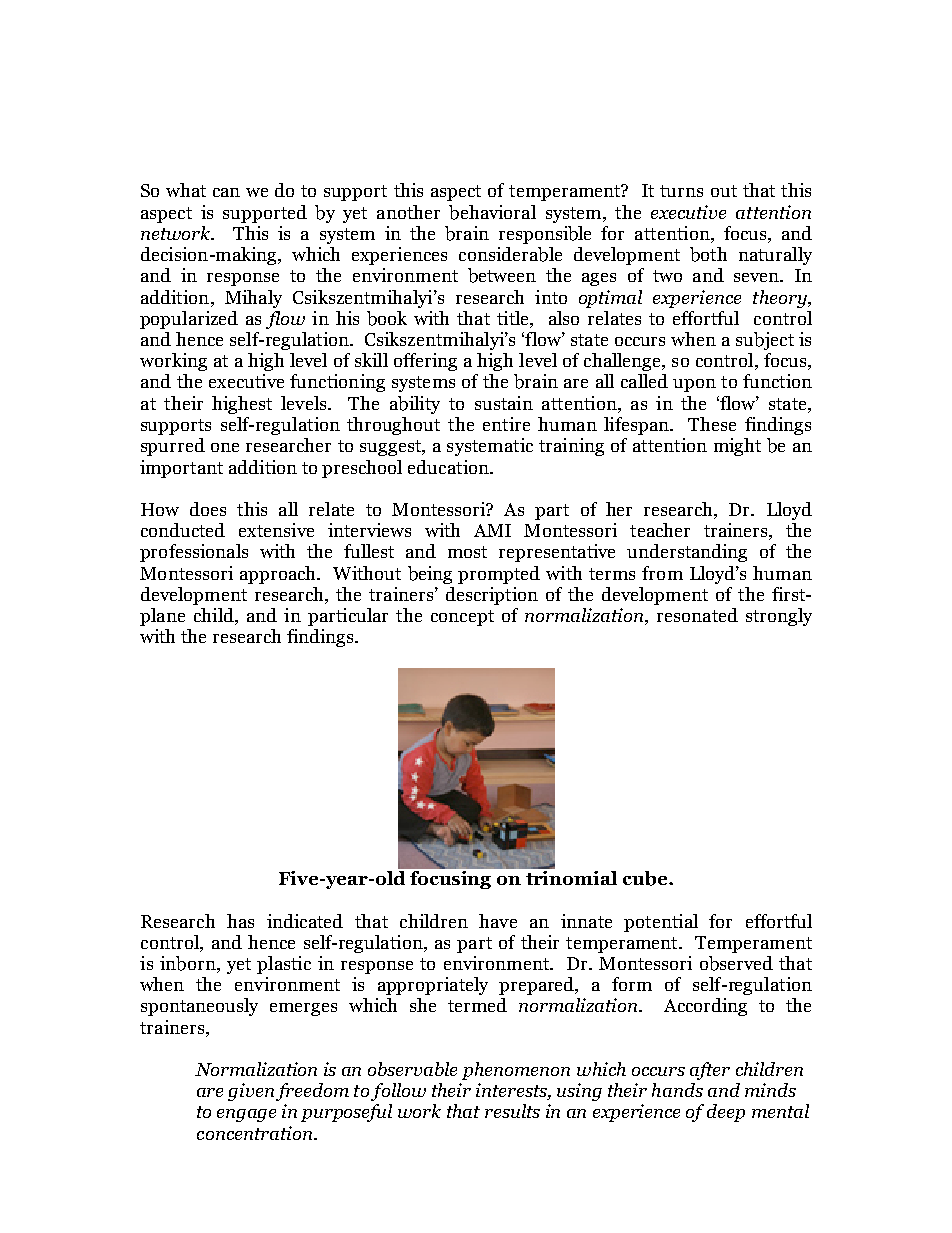 Image resolution: width=952 pixels, height=1233 pixels. What do you see at coordinates (462, 618) in the page?
I see `concept` at bounding box center [462, 618].
